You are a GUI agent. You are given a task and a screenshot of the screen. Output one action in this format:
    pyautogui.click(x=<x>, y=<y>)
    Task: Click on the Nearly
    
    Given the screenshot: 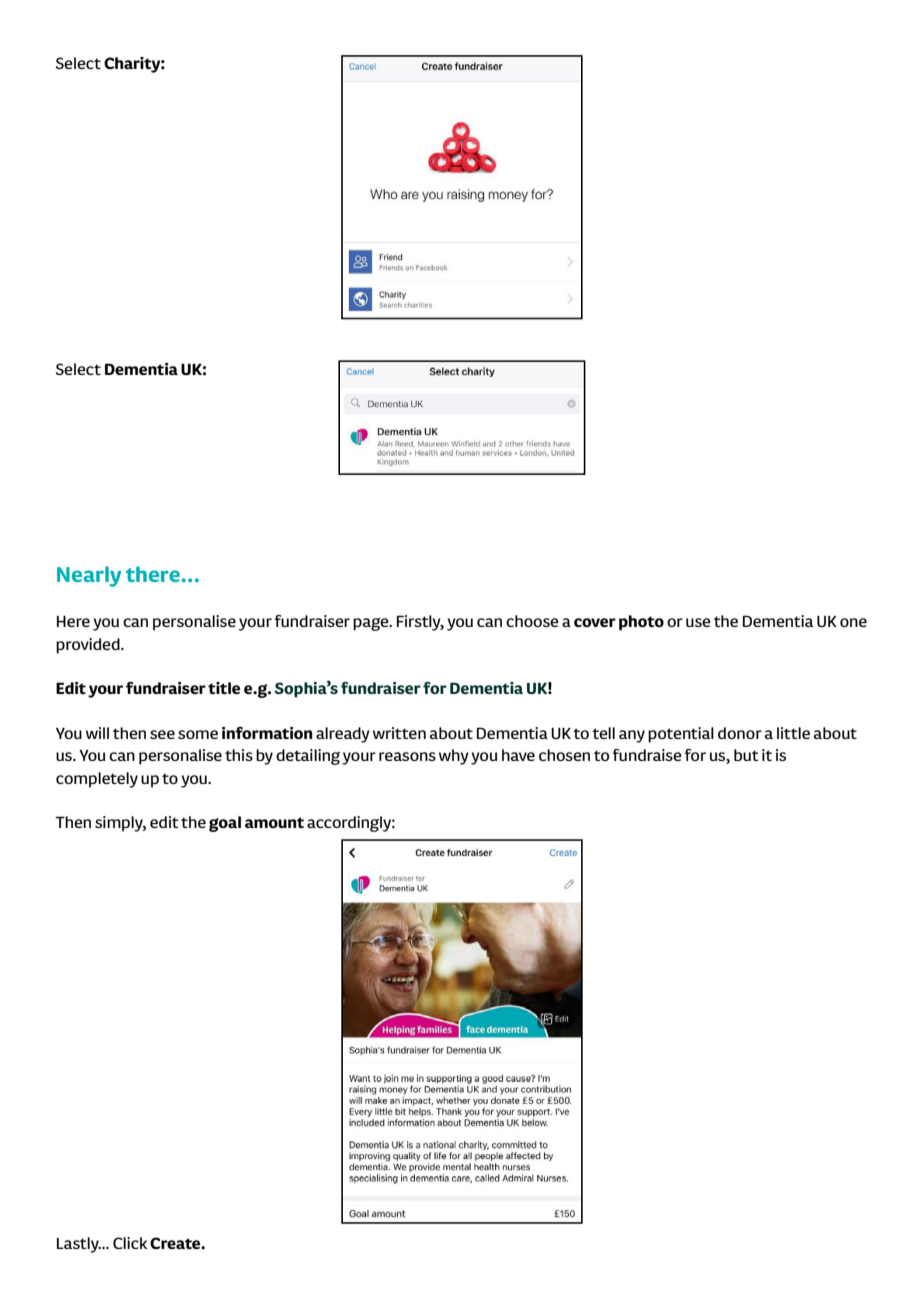 What is the action you would take?
    pyautogui.click(x=89, y=576)
